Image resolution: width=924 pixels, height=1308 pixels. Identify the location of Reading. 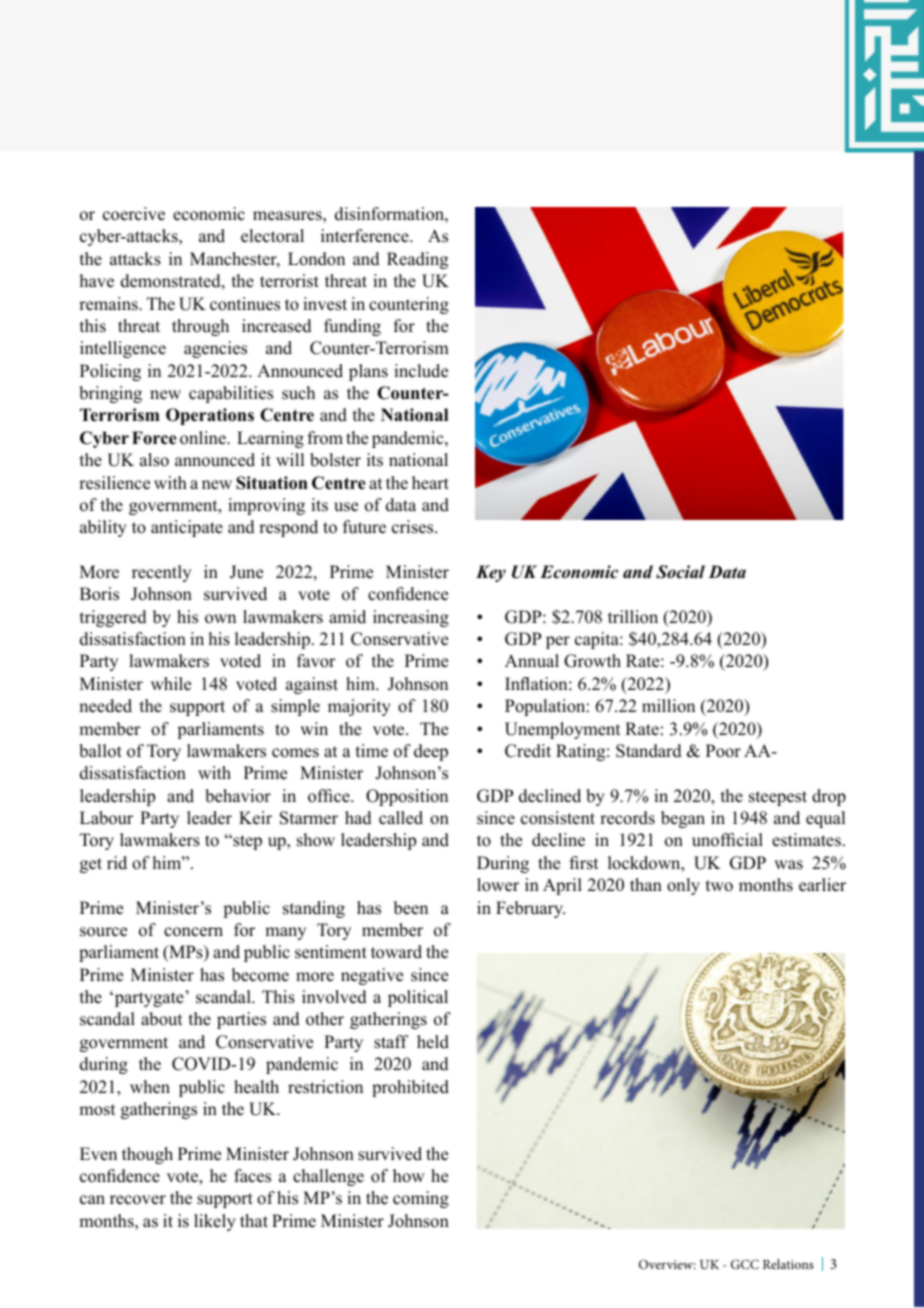
(417, 260).
